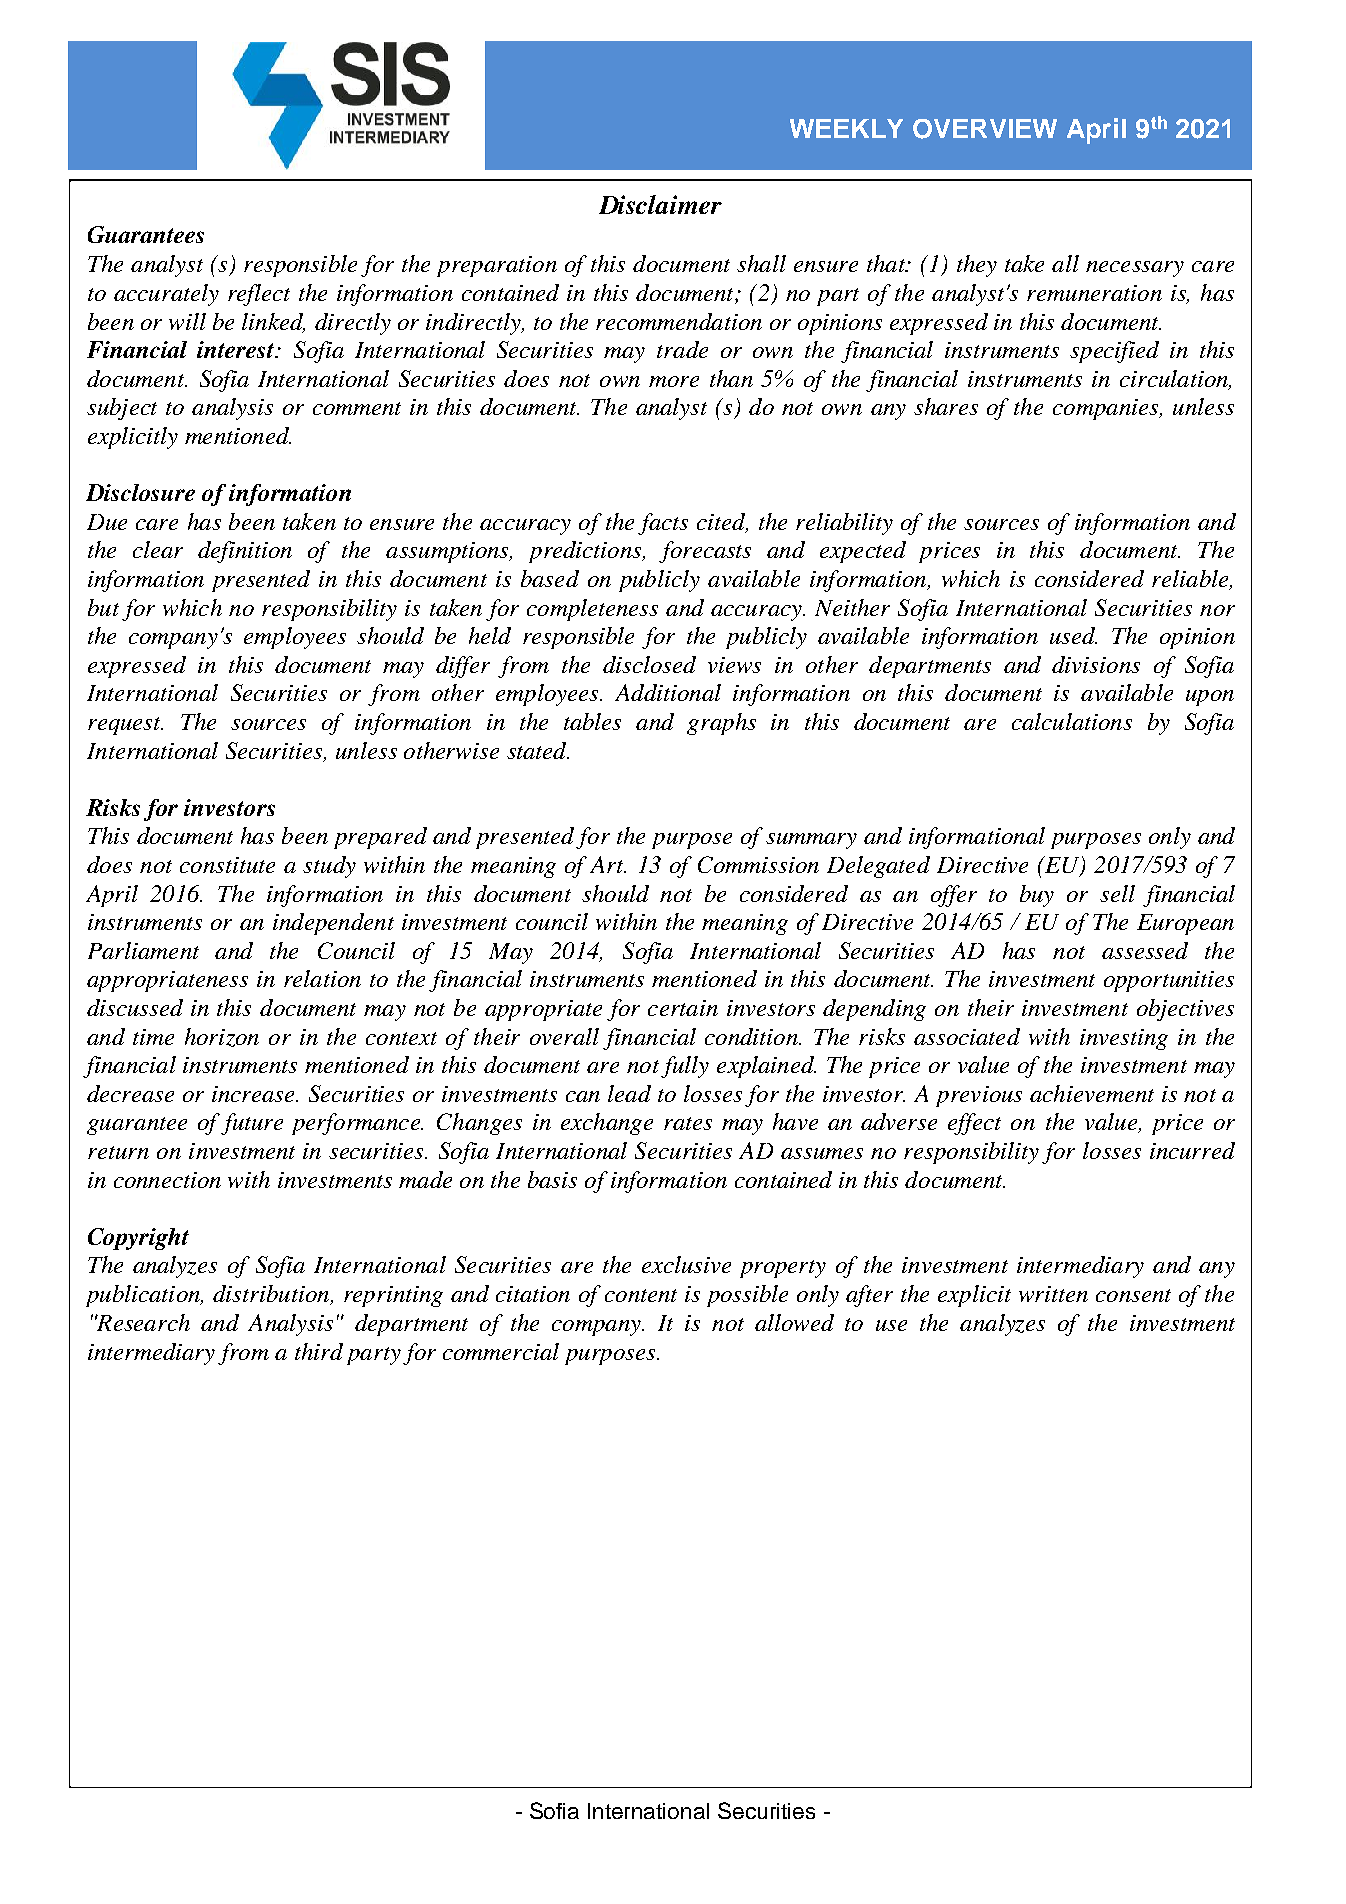  What do you see at coordinates (1053, 1294) in the image?
I see `written` at bounding box center [1053, 1294].
